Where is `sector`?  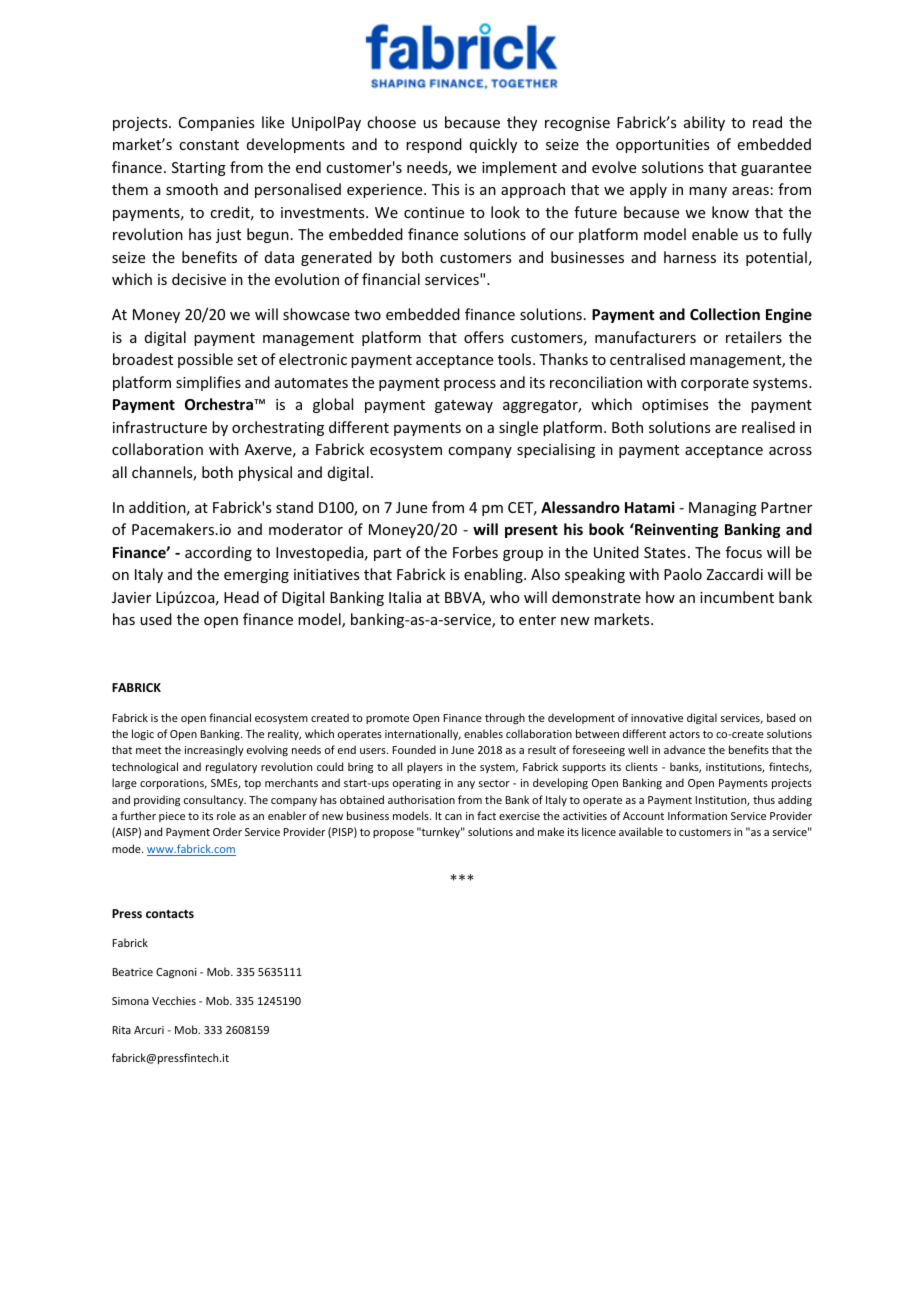 sector is located at coordinates (494, 783).
